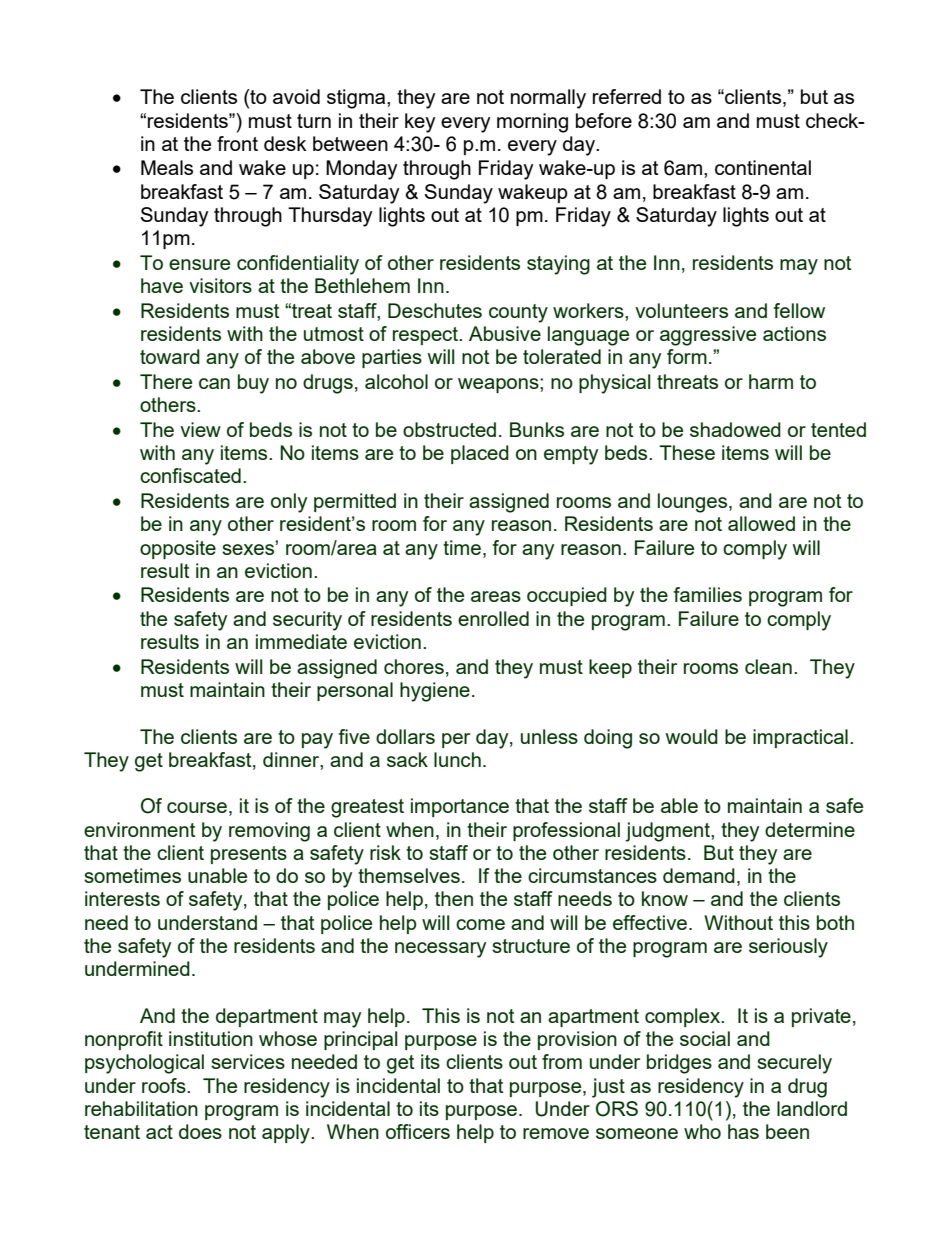 The width and height of the screenshot is (952, 1233). What do you see at coordinates (317, 741) in the screenshot?
I see `pay` at bounding box center [317, 741].
